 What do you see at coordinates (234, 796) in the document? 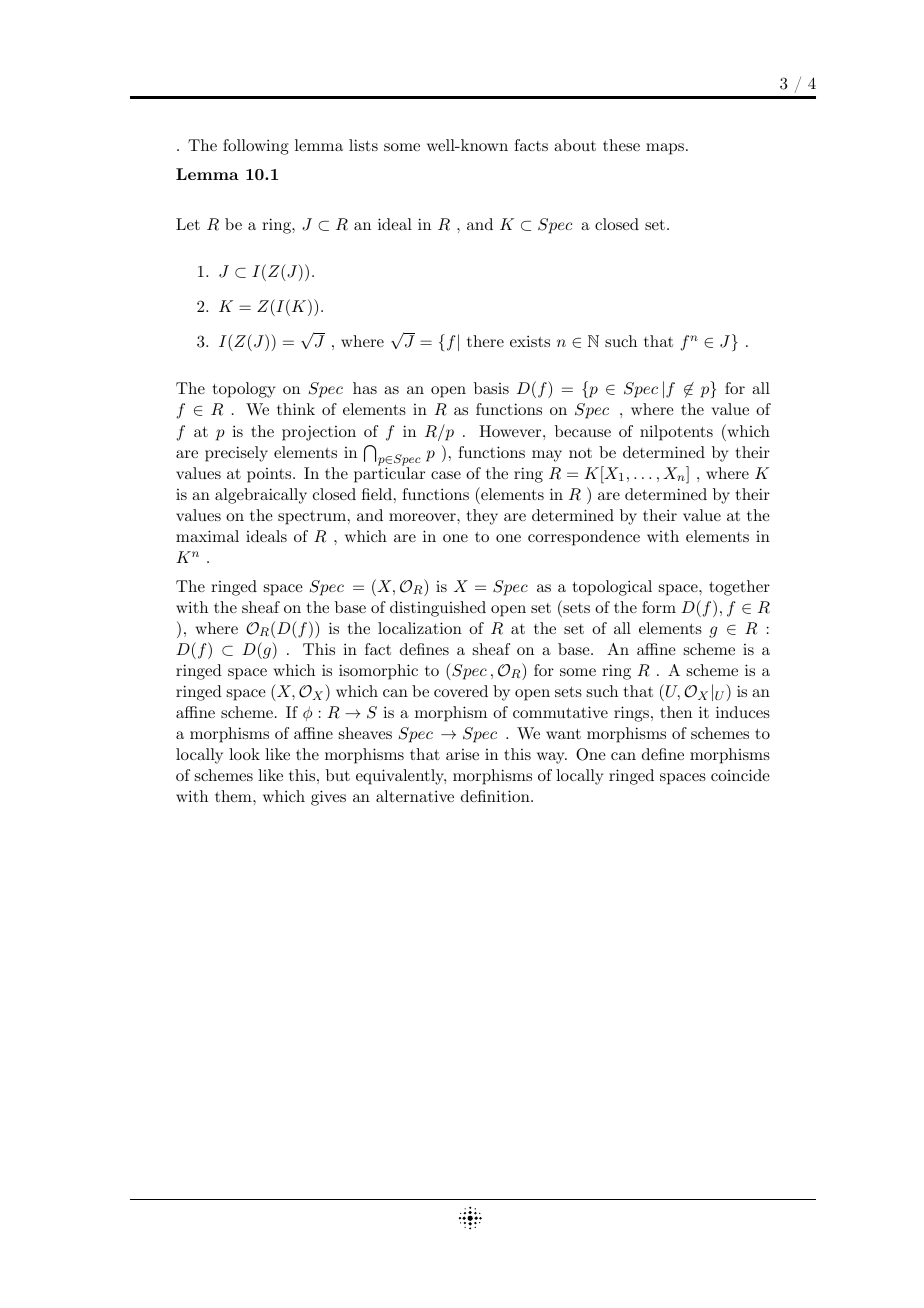
I see `them` at bounding box center [234, 796].
